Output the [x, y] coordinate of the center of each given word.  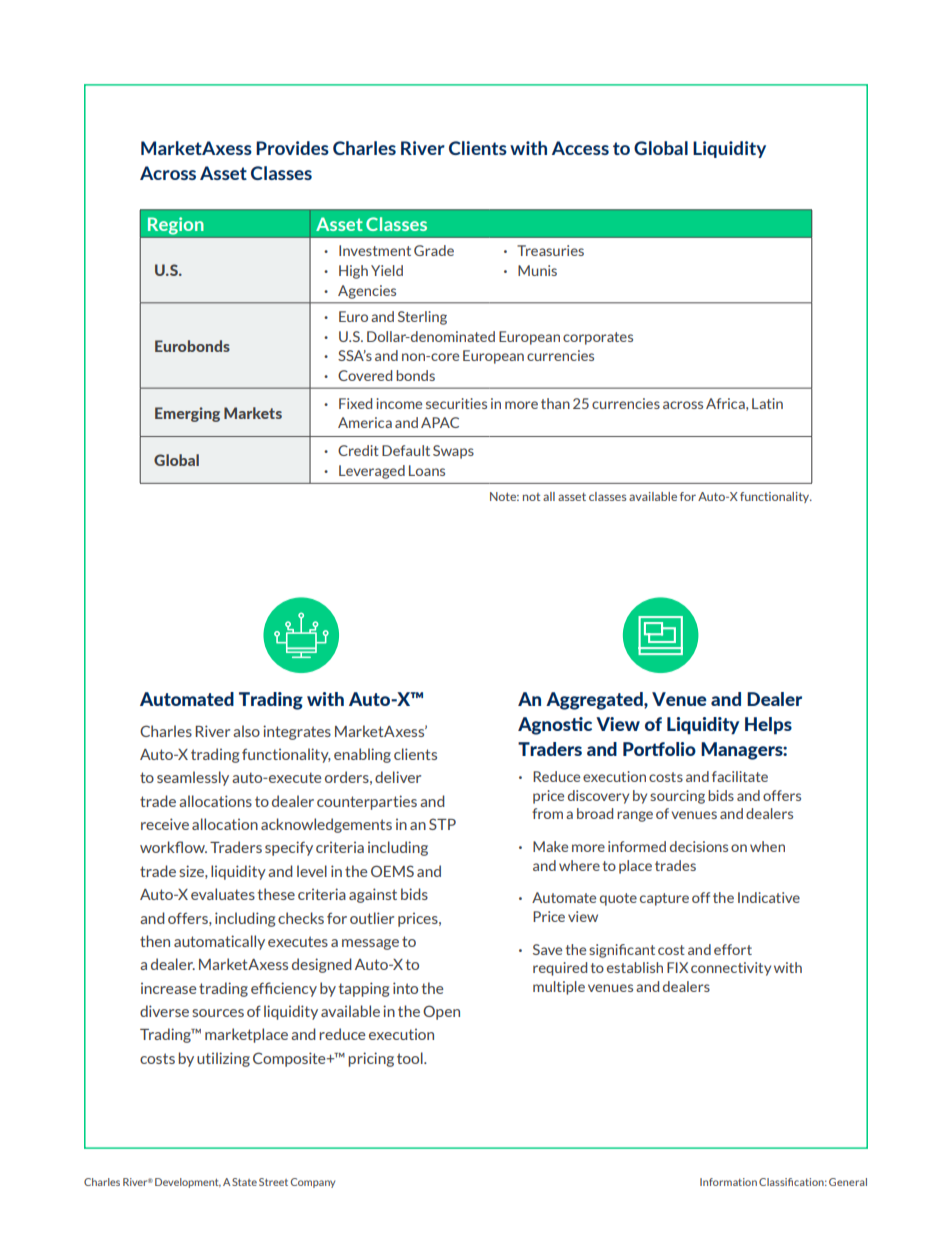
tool [411, 1058]
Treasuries [550, 250]
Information [728, 1182]
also [246, 731]
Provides [292, 148]
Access [580, 148]
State [244, 1182]
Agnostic [555, 726]
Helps [768, 726]
